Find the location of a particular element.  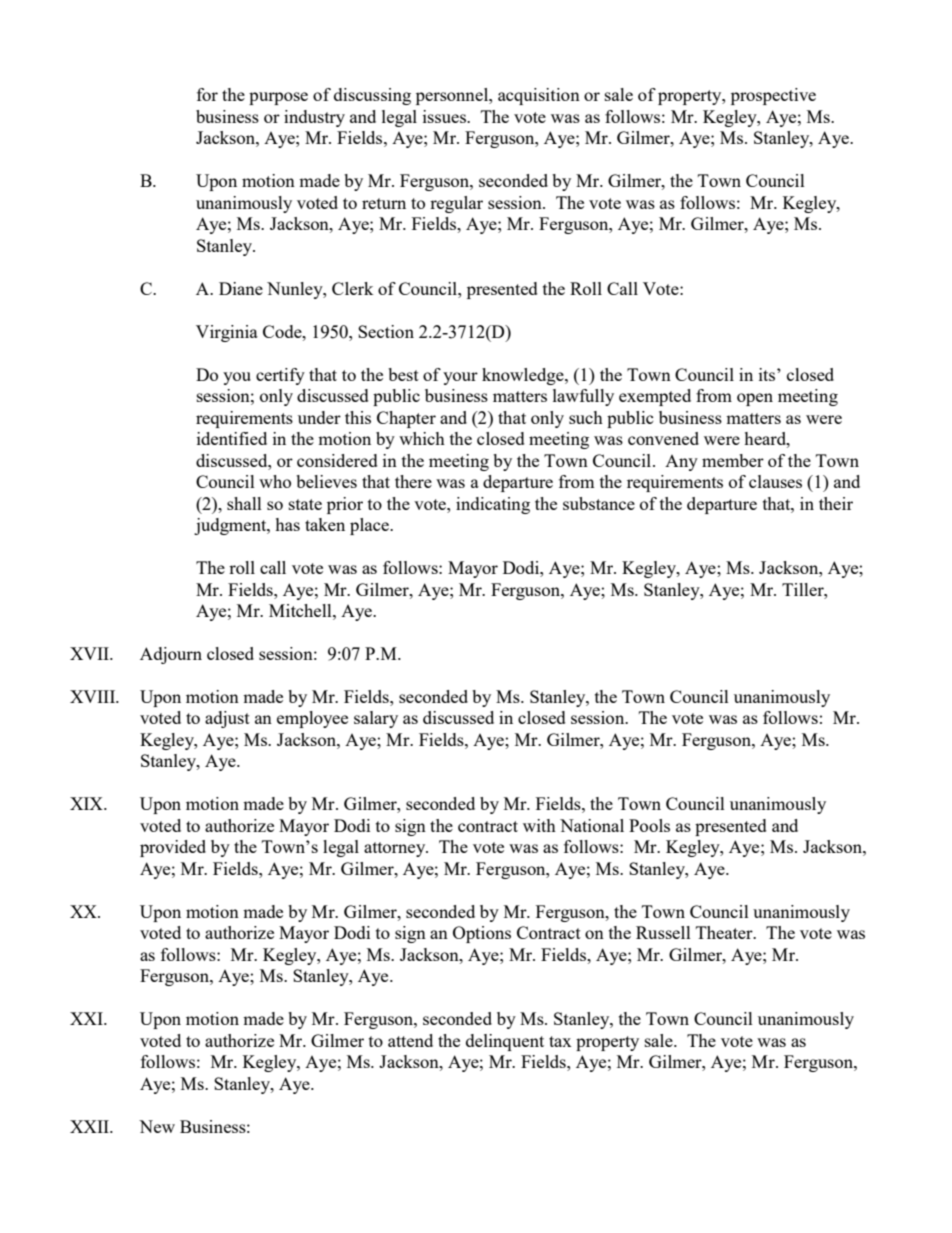

which is located at coordinates (422, 438).
